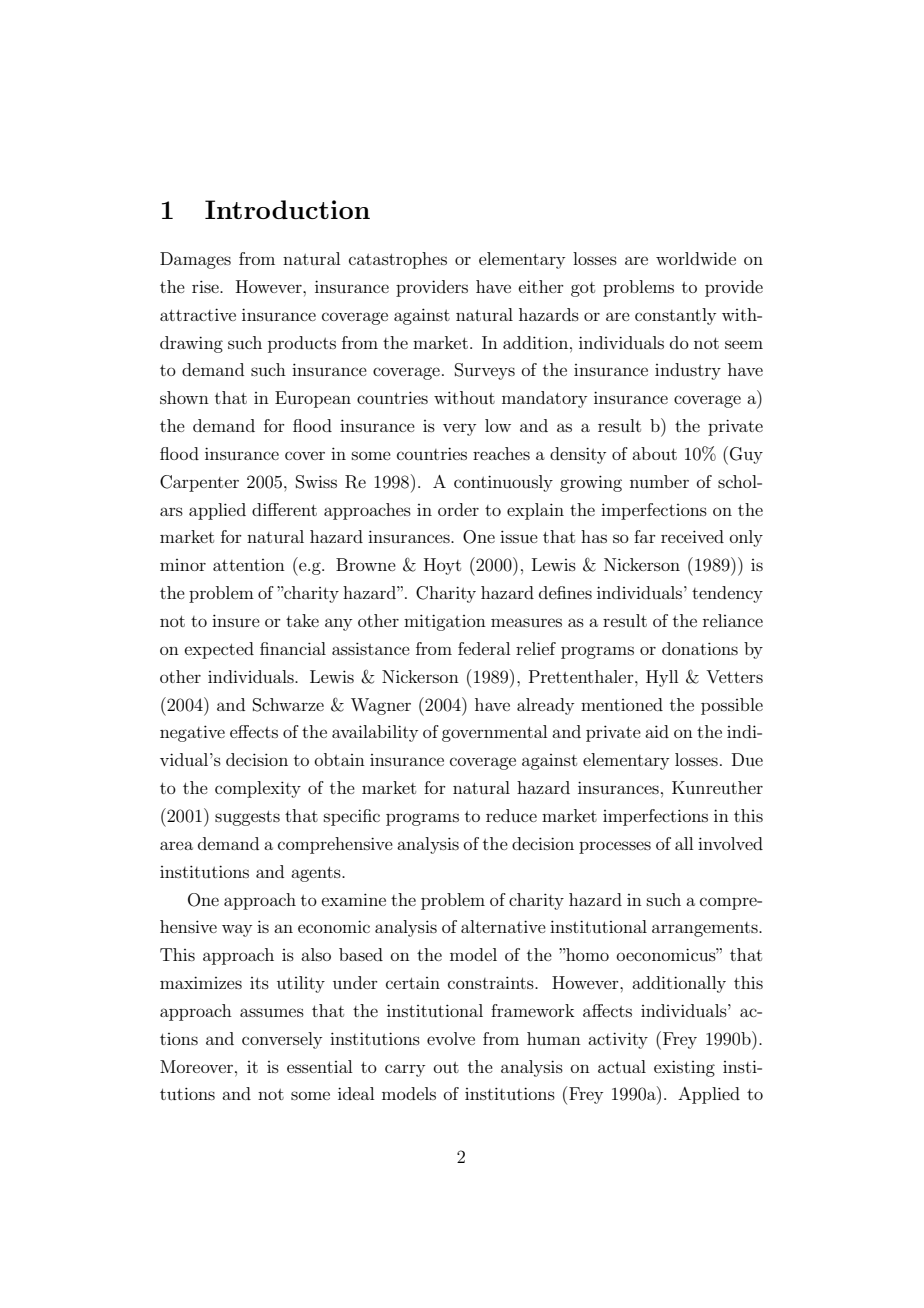  What do you see at coordinates (706, 929) in the screenshot?
I see `arrangements` at bounding box center [706, 929].
